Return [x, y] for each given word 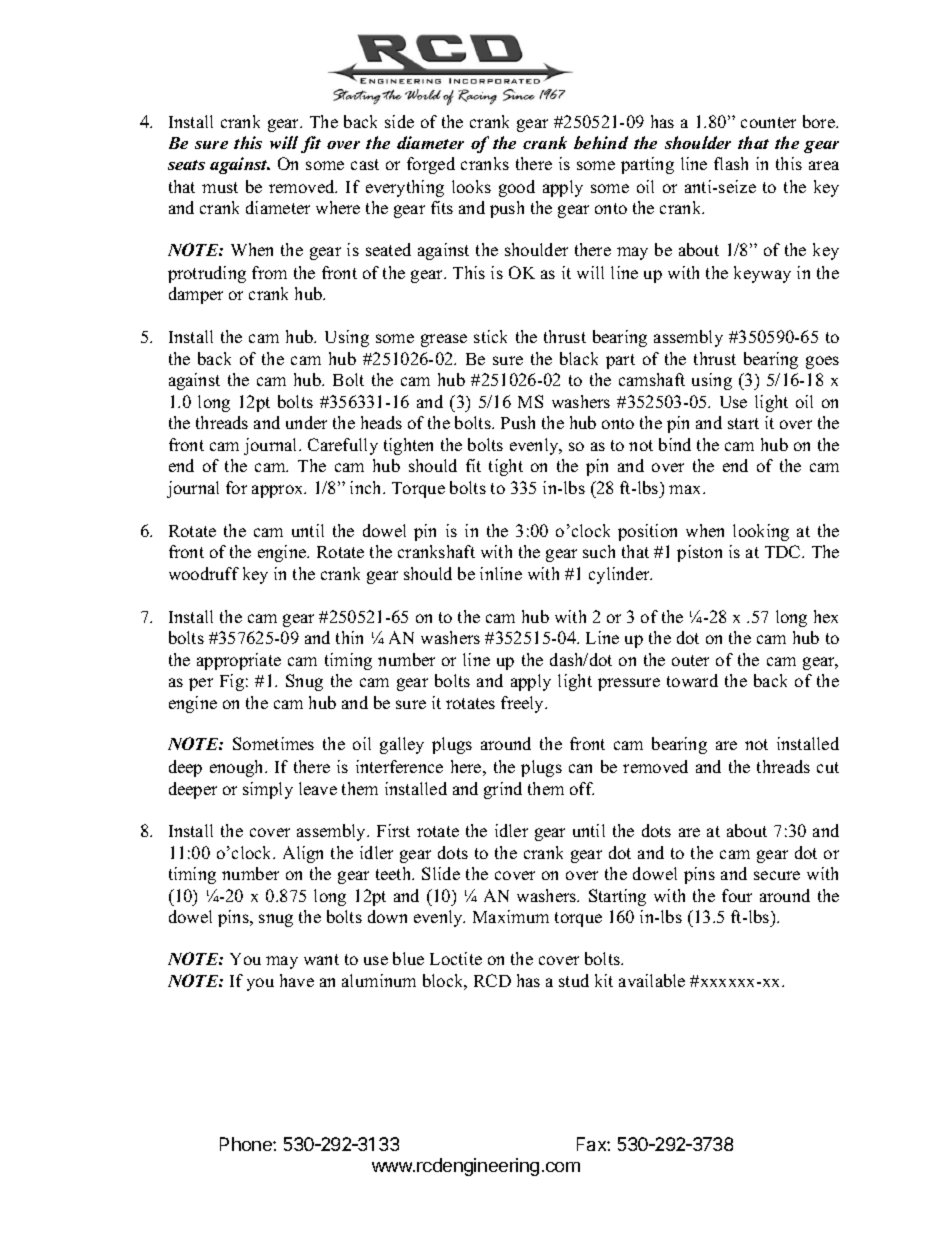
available [652, 980]
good [517, 188]
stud [574, 980]
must [220, 187]
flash [731, 163]
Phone [247, 1144]
